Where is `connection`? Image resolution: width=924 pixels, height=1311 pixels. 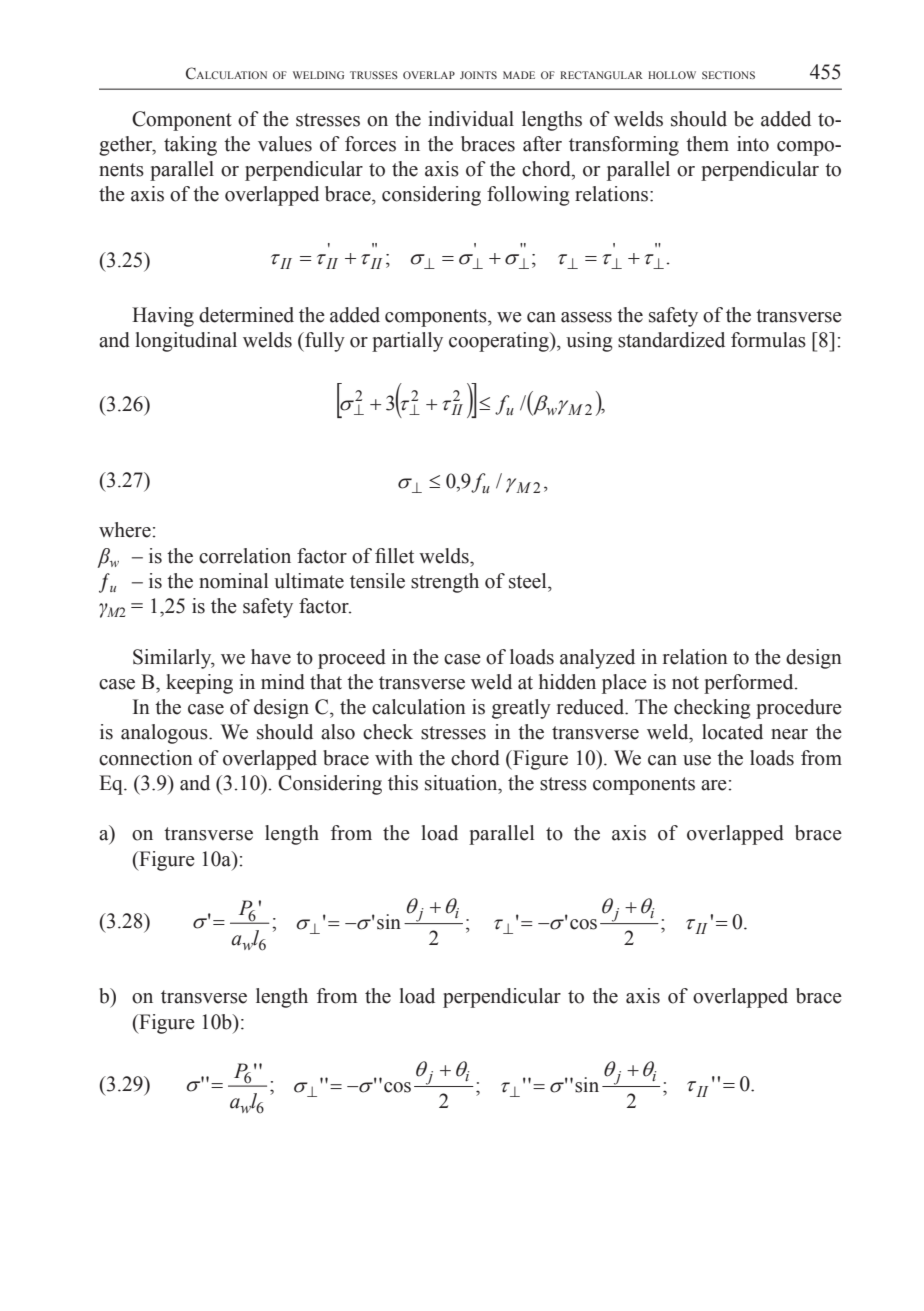
connection is located at coordinates (146, 758).
